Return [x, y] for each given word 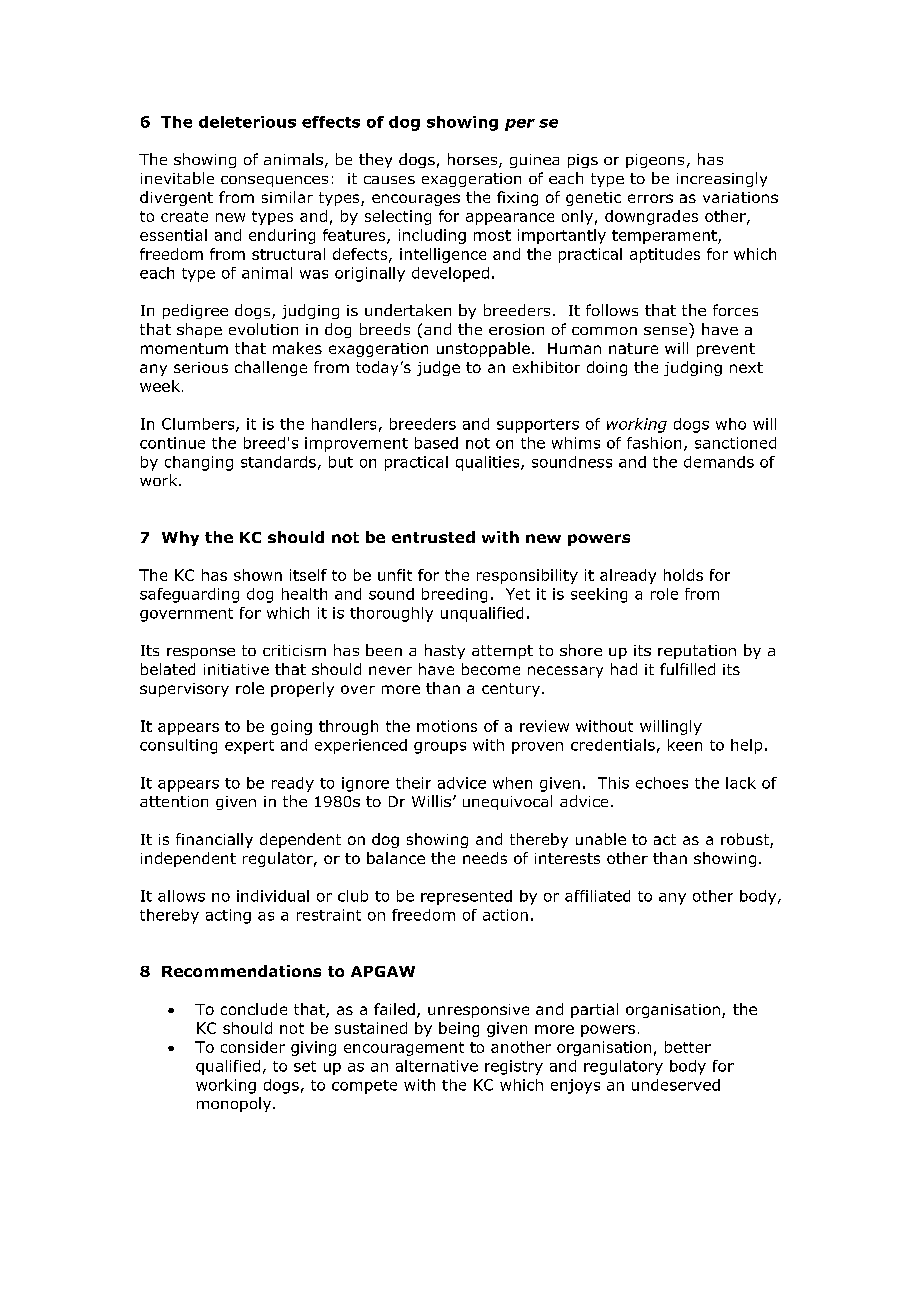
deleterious [247, 122]
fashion [654, 443]
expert [249, 747]
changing [199, 463]
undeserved [676, 1085]
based [436, 443]
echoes [662, 783]
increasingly [722, 179]
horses [474, 160]
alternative [437, 1066]
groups [440, 748]
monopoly [235, 1104]
